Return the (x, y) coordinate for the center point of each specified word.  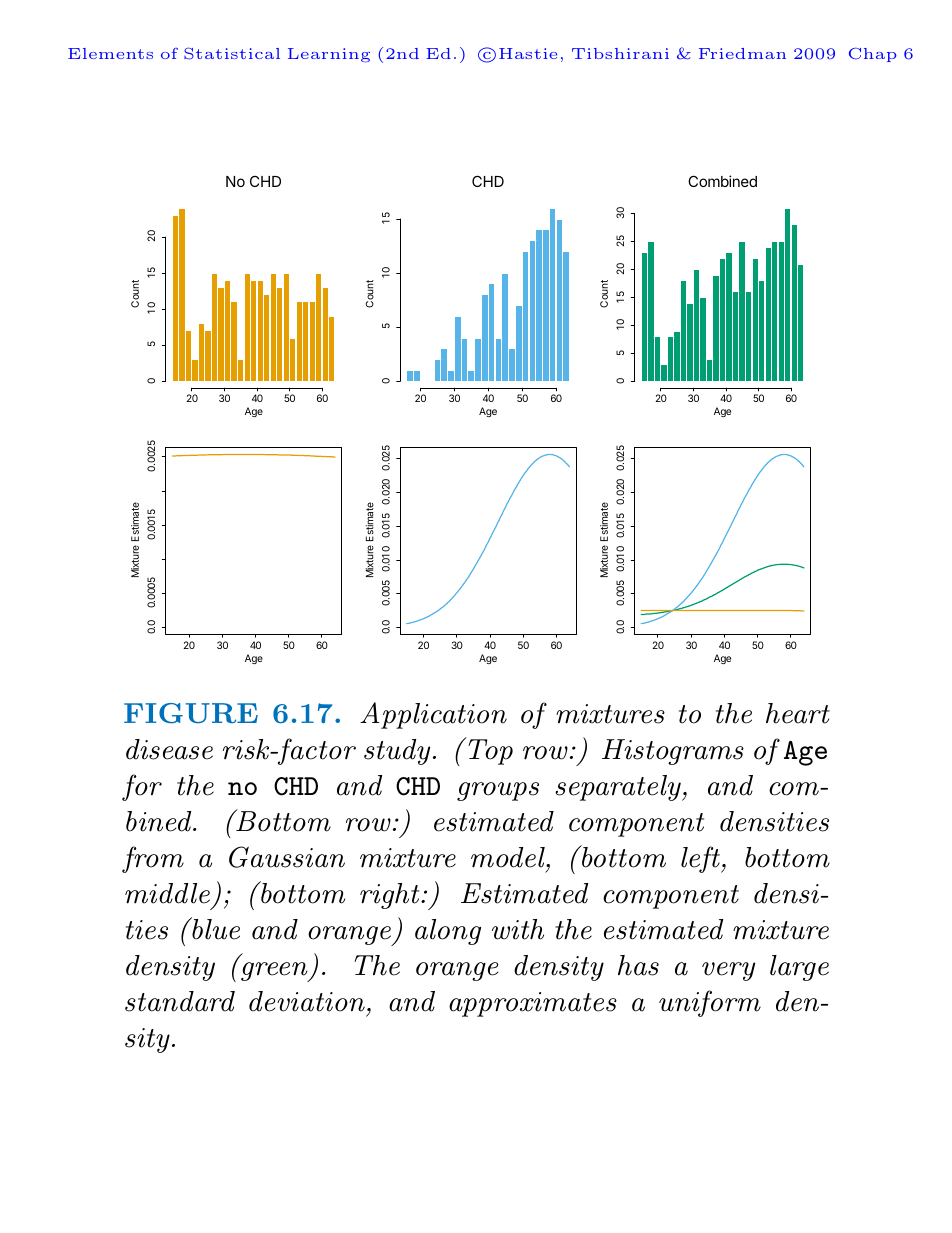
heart (798, 713)
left (702, 859)
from (153, 859)
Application (433, 715)
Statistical (232, 53)
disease (169, 749)
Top (489, 751)
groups (498, 791)
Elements (110, 53)
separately (619, 788)
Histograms (673, 752)
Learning (329, 55)
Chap (873, 54)
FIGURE (191, 713)
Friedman (742, 53)
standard (180, 1001)
